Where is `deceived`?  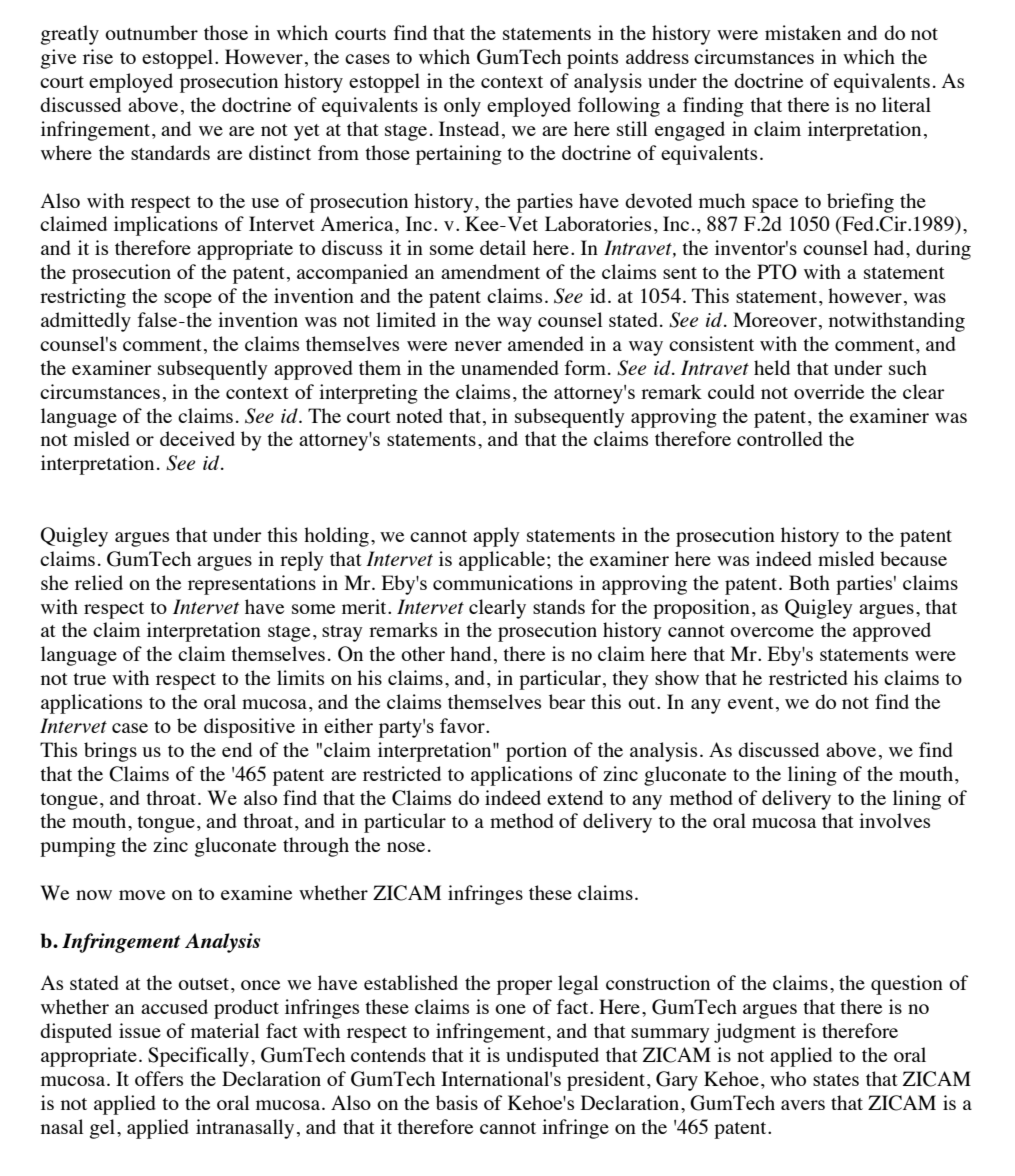 deceived is located at coordinates (197, 438).
